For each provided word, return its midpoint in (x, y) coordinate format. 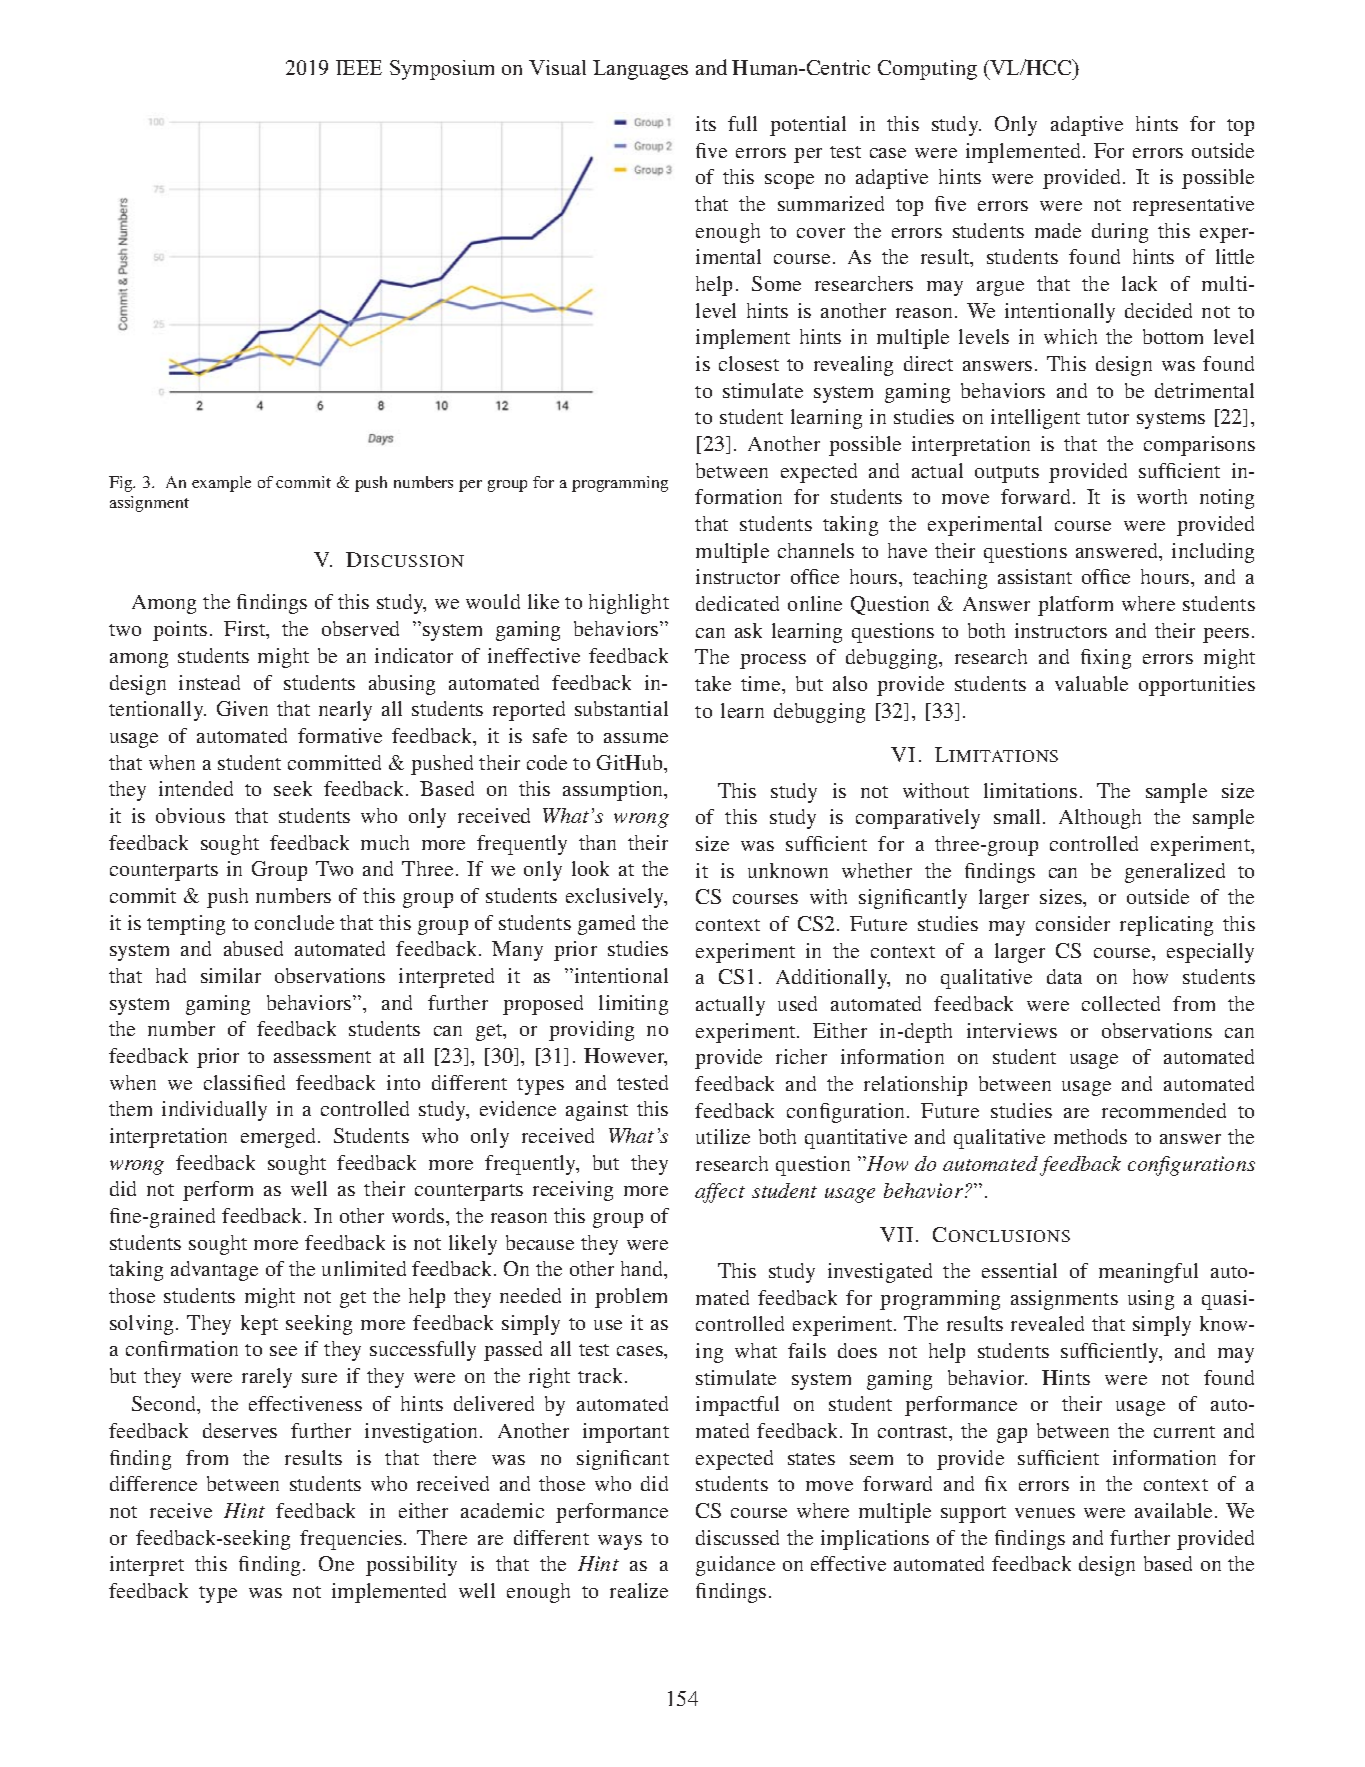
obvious (190, 815)
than (597, 842)
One (336, 1563)
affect (720, 1193)
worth (1162, 496)
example (221, 484)
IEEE (359, 67)
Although (1100, 819)
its (706, 123)
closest (749, 363)
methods (1090, 1136)
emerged (280, 1138)
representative (1193, 206)
